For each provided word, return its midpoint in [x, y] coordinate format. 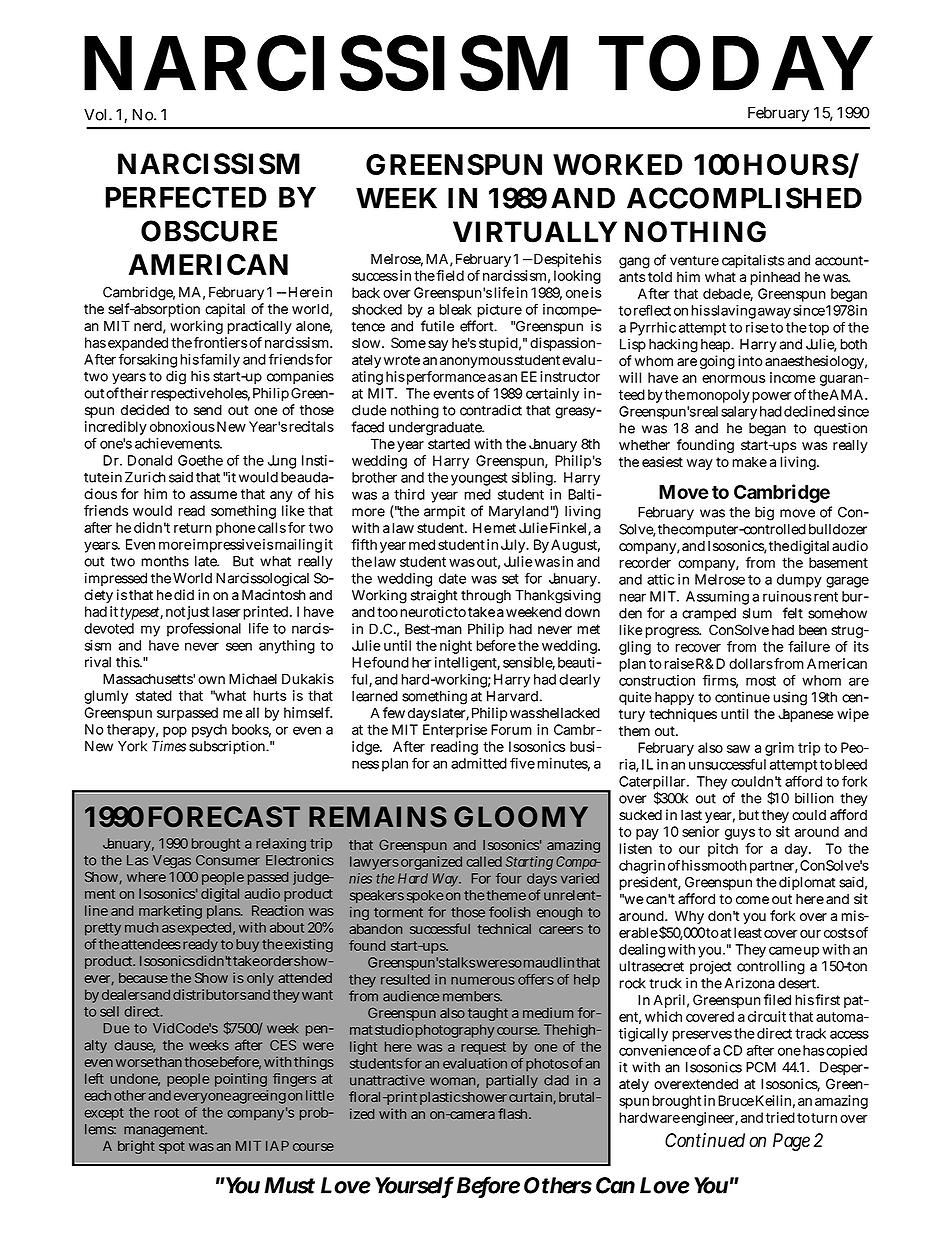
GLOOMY [521, 816]
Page [791, 1142]
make [749, 462]
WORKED [618, 164]
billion [814, 798]
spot [172, 1147]
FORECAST [224, 816]
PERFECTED [186, 197]
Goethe [200, 460]
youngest [479, 479]
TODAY [736, 63]
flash [514, 1113]
